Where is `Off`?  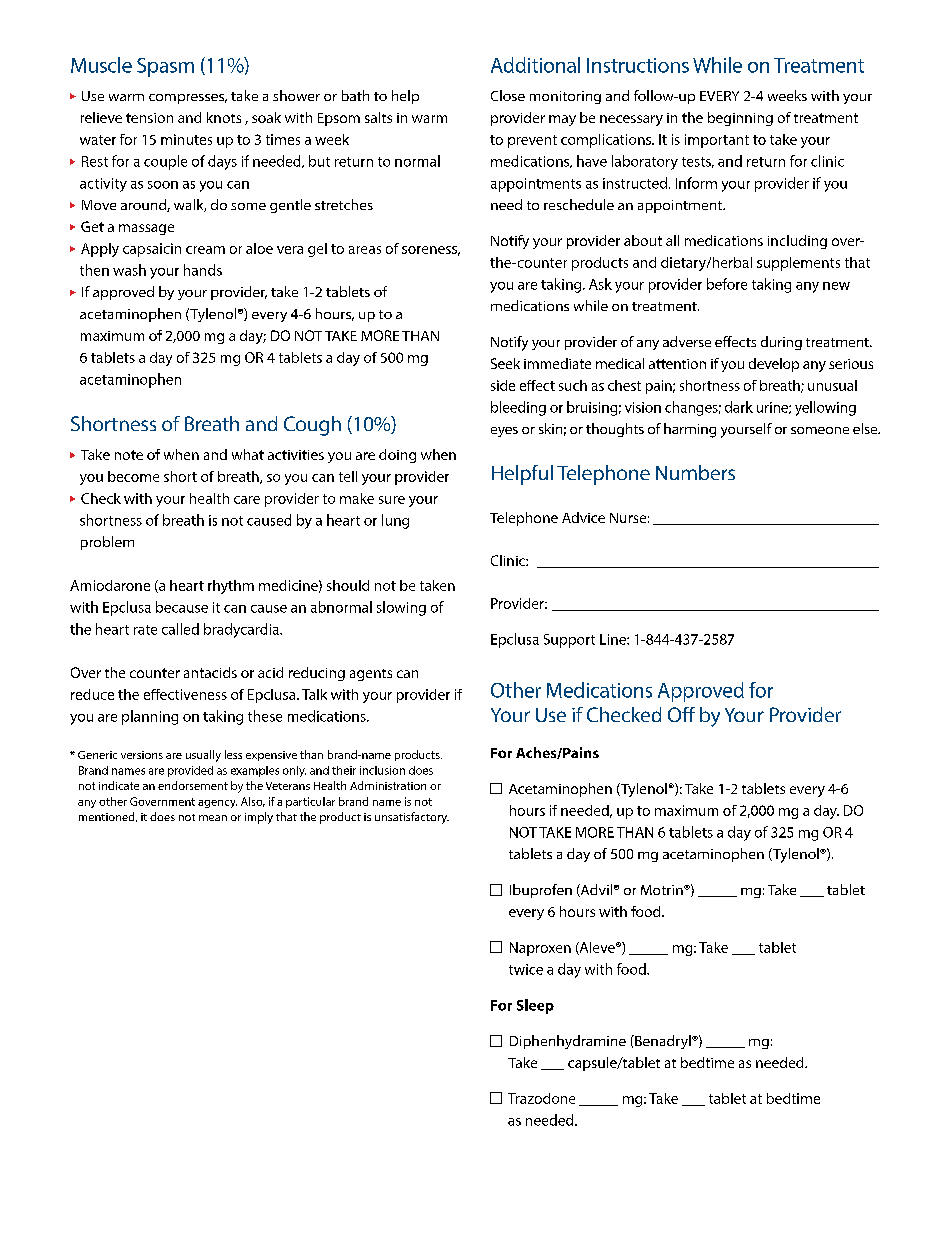 Off is located at coordinates (681, 714).
